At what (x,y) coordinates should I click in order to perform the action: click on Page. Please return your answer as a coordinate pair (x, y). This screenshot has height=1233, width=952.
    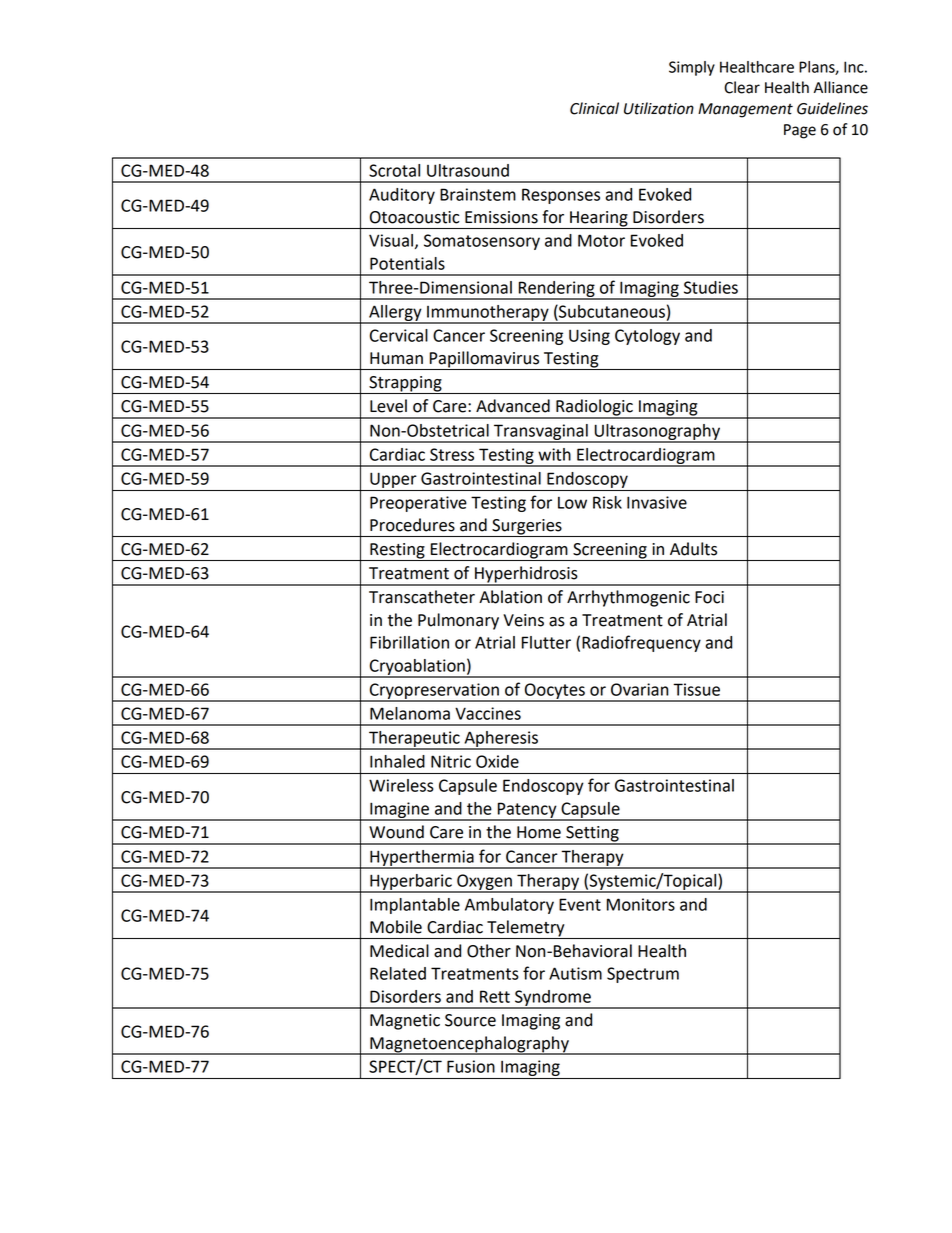
    Looking at the image, I should click on (800, 131).
